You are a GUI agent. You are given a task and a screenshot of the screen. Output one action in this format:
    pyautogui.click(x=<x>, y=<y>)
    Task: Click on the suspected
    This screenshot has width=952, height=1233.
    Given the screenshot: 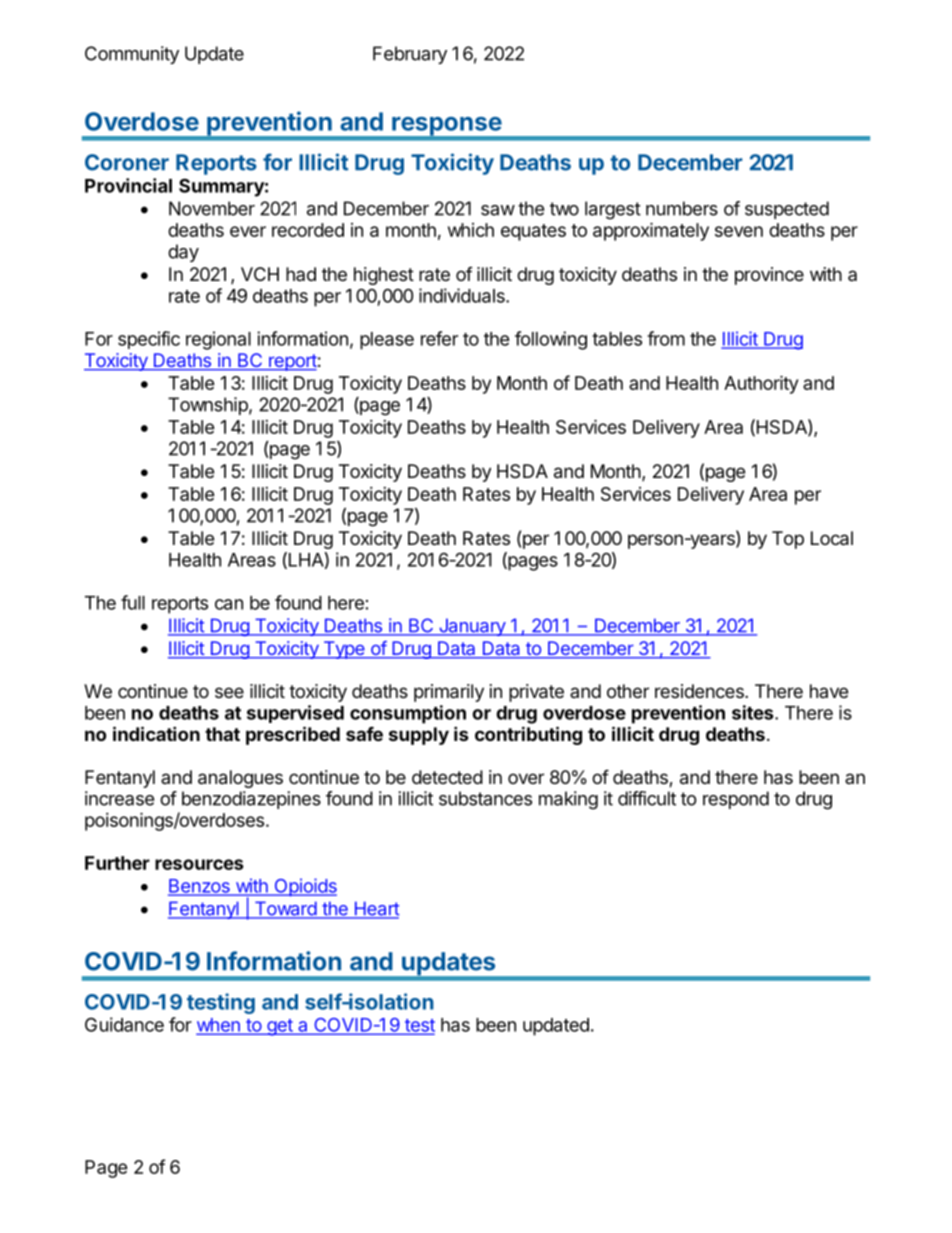 What is the action you would take?
    pyautogui.click(x=787, y=210)
